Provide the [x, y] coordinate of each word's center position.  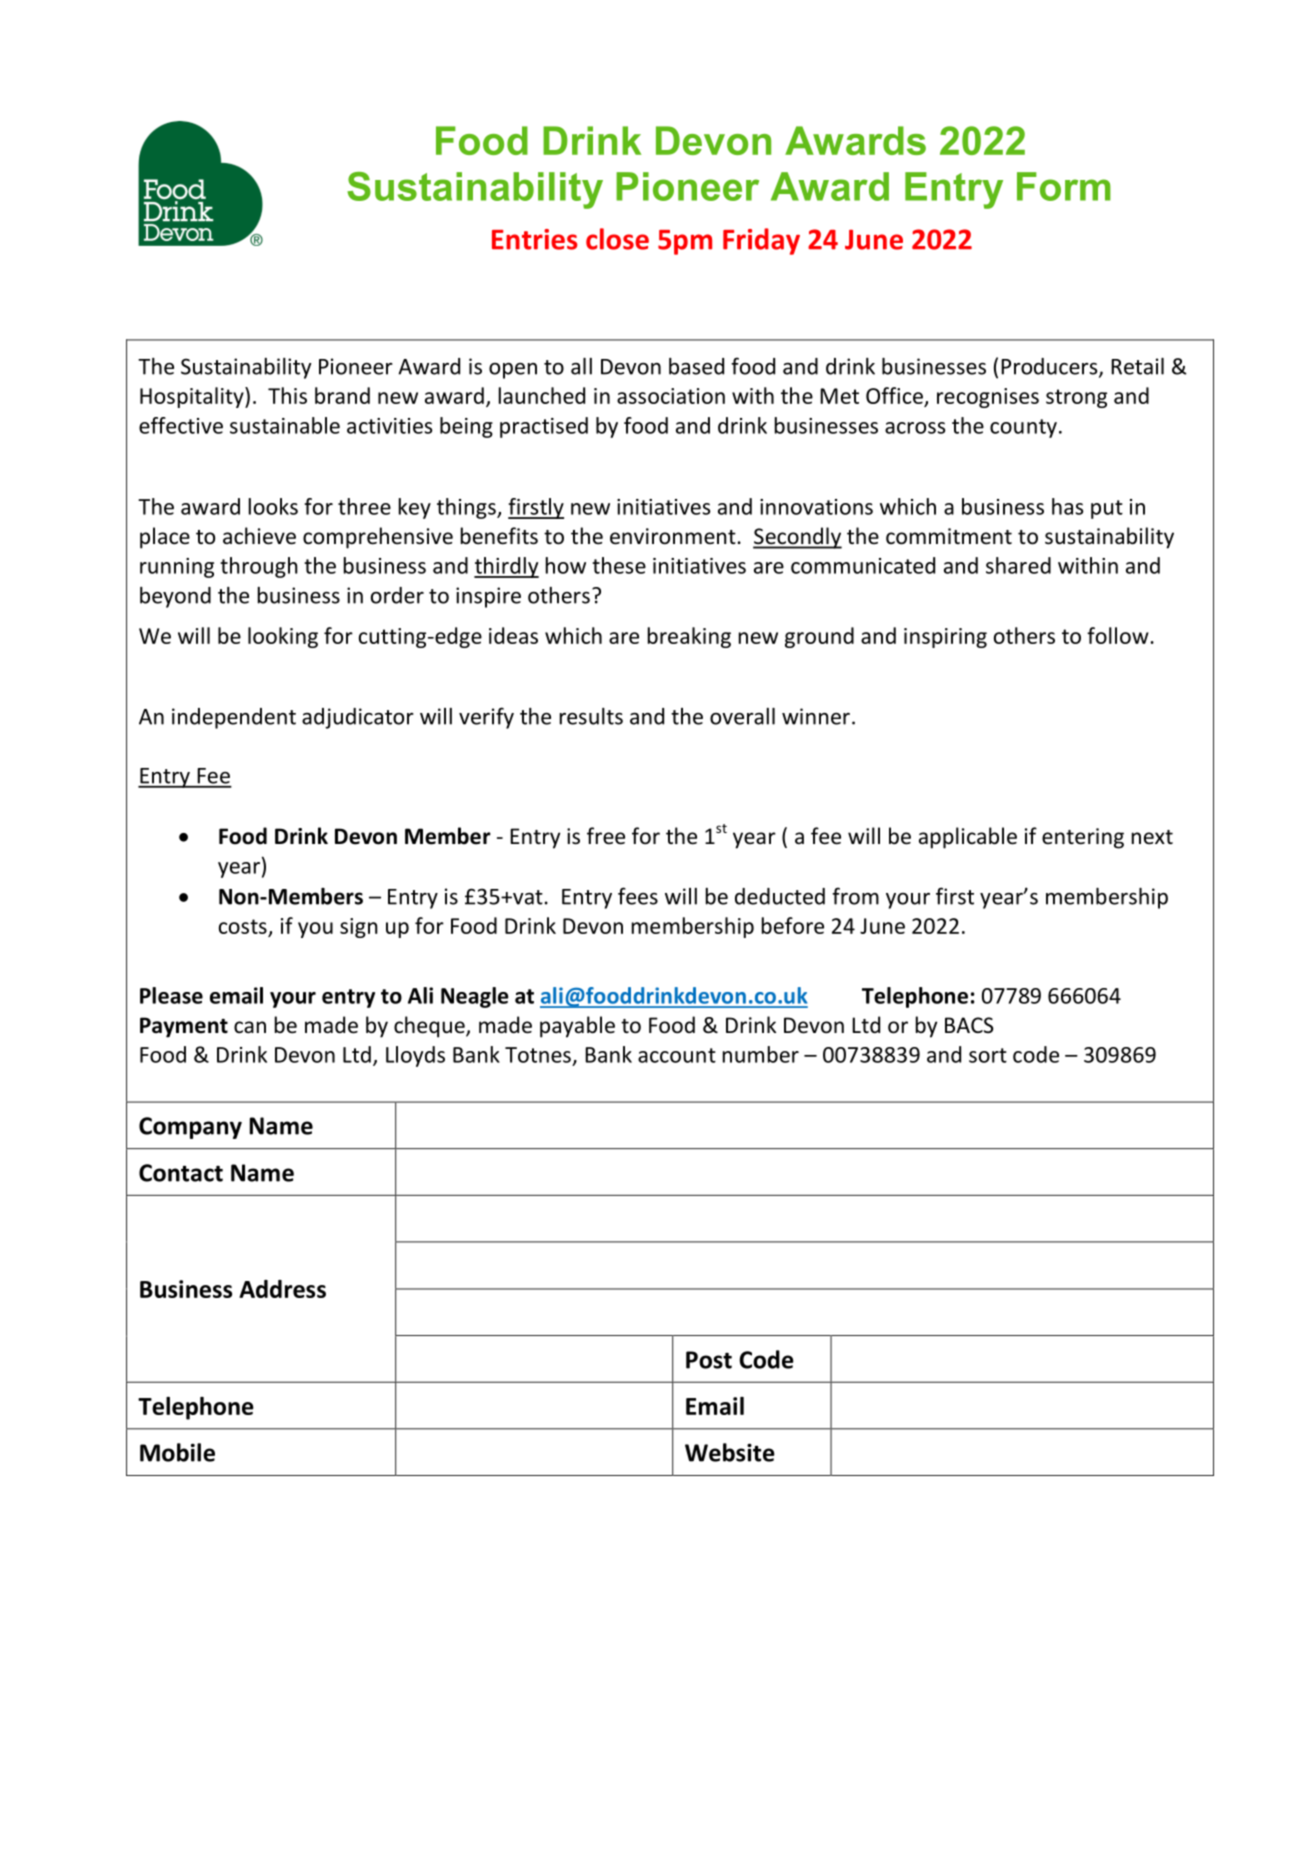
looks [273, 506]
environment [673, 536]
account [677, 1055]
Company [190, 1128]
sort [988, 1055]
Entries [535, 239]
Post [709, 1360]
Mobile [177, 1452]
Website [730, 1452]
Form [1064, 186]
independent [234, 718]
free [606, 836]
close [617, 239]
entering [1083, 838]
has [1068, 506]
